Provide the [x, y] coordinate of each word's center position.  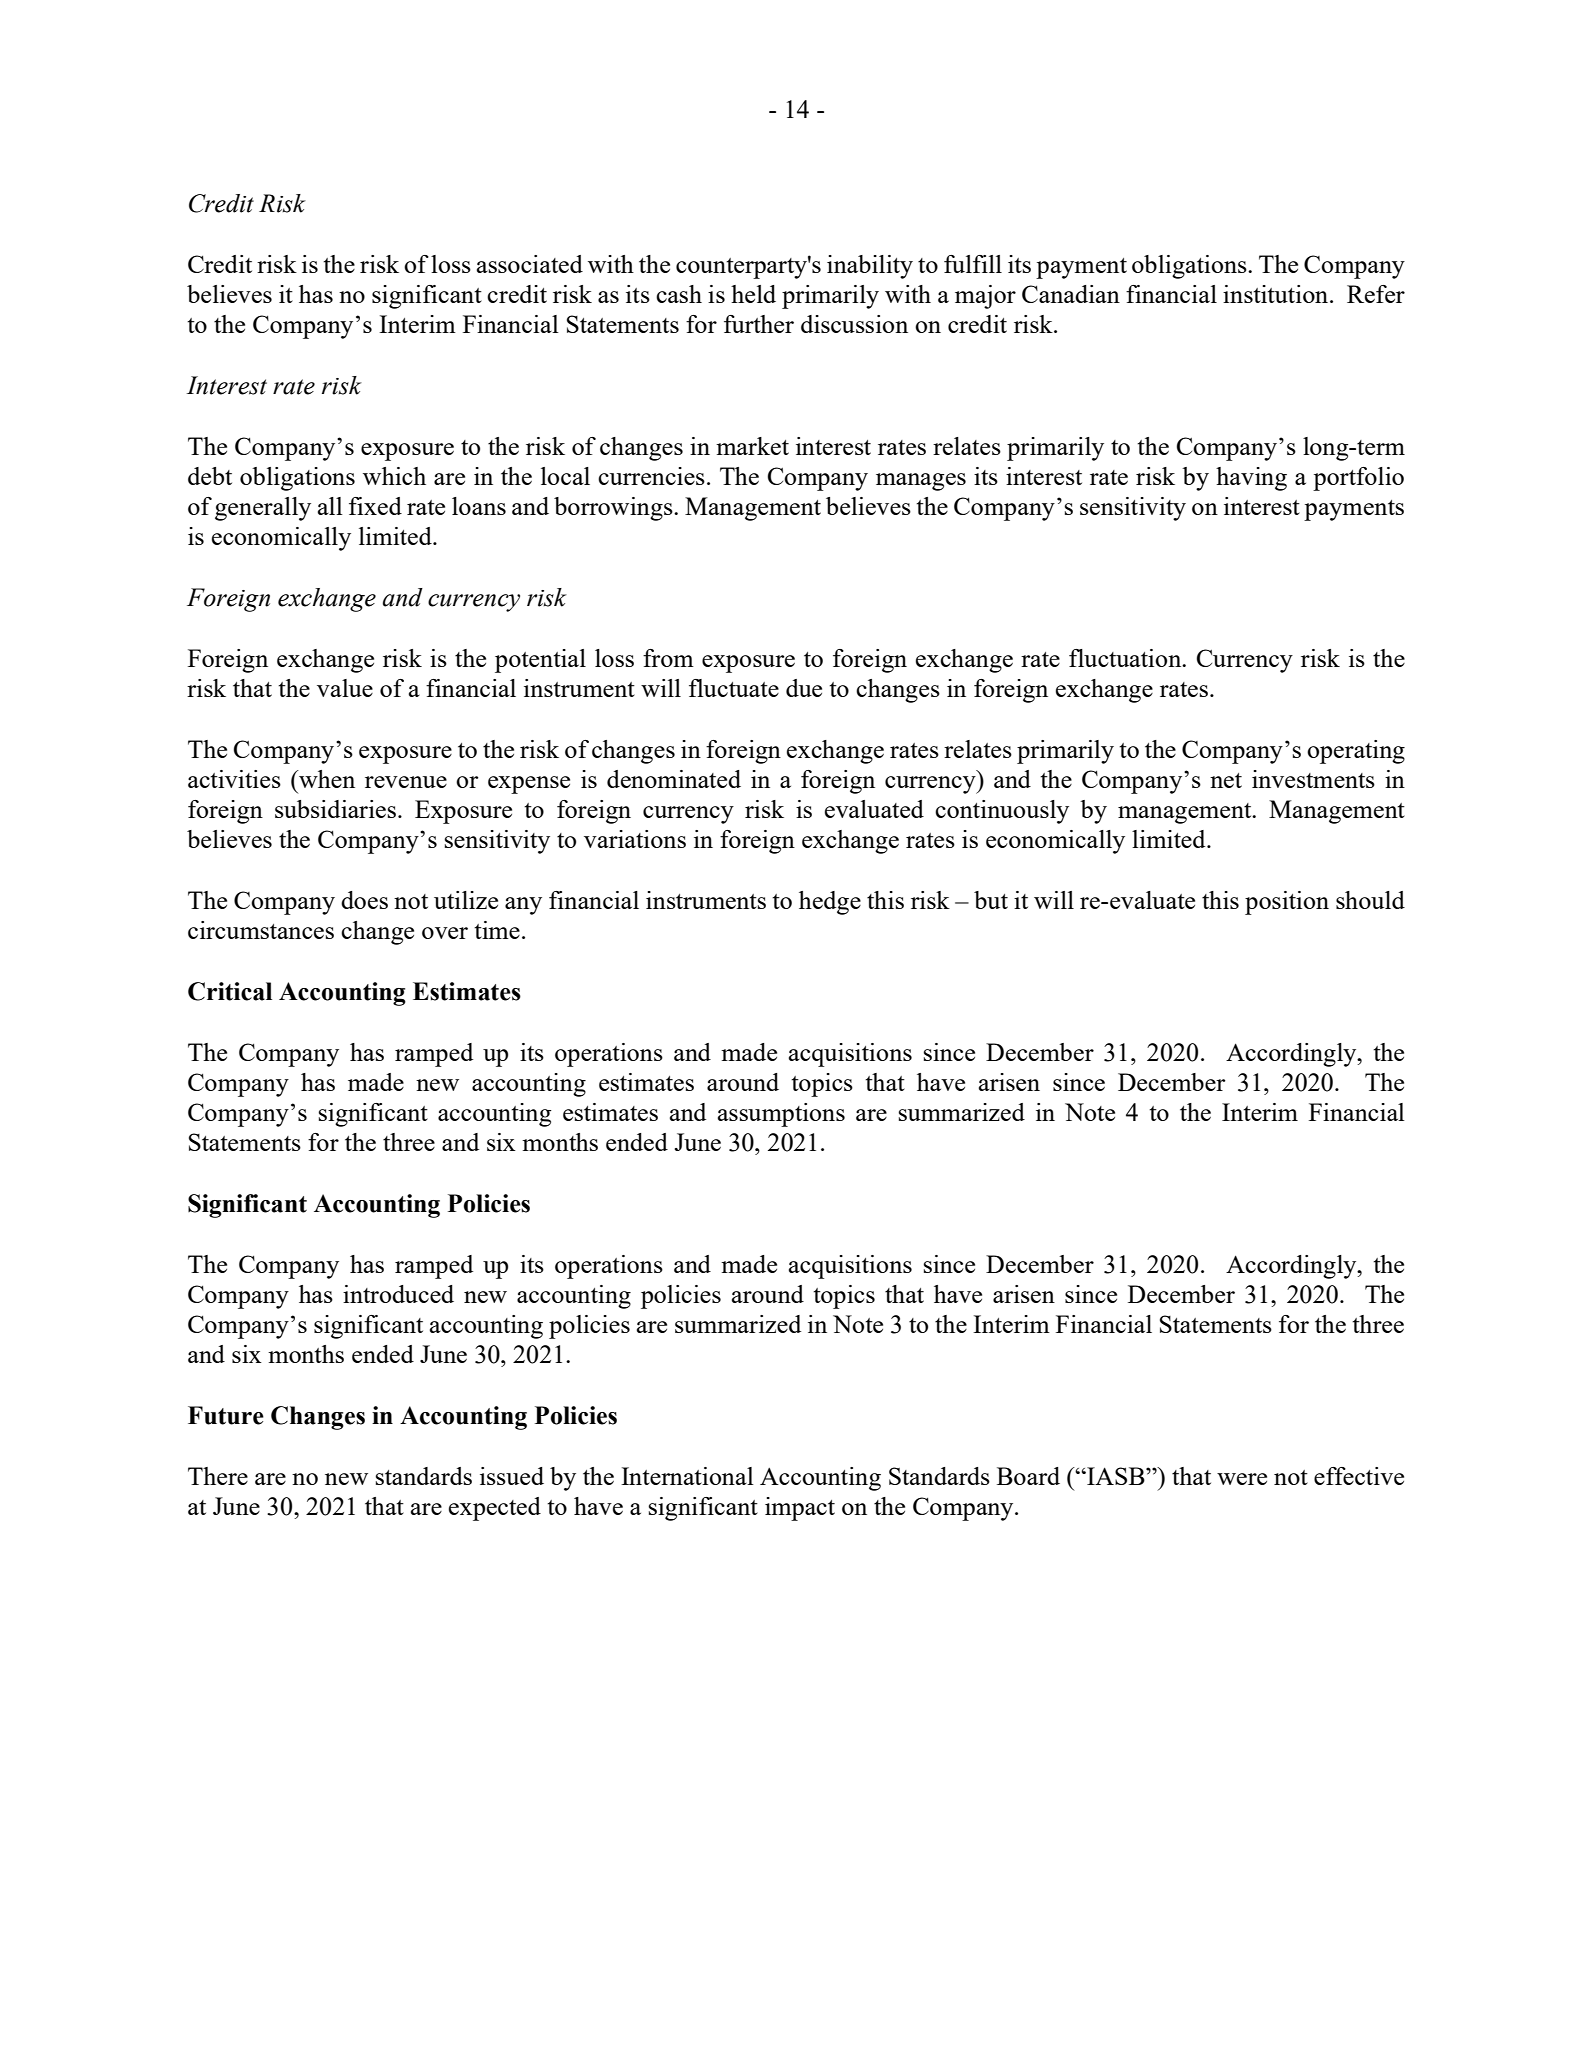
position [1287, 903]
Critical [230, 991]
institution [1277, 294]
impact [800, 1509]
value [345, 688]
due [804, 688]
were [1242, 1479]
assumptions [781, 1115]
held [753, 294]
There [218, 1476]
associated [530, 264]
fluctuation [1126, 658]
